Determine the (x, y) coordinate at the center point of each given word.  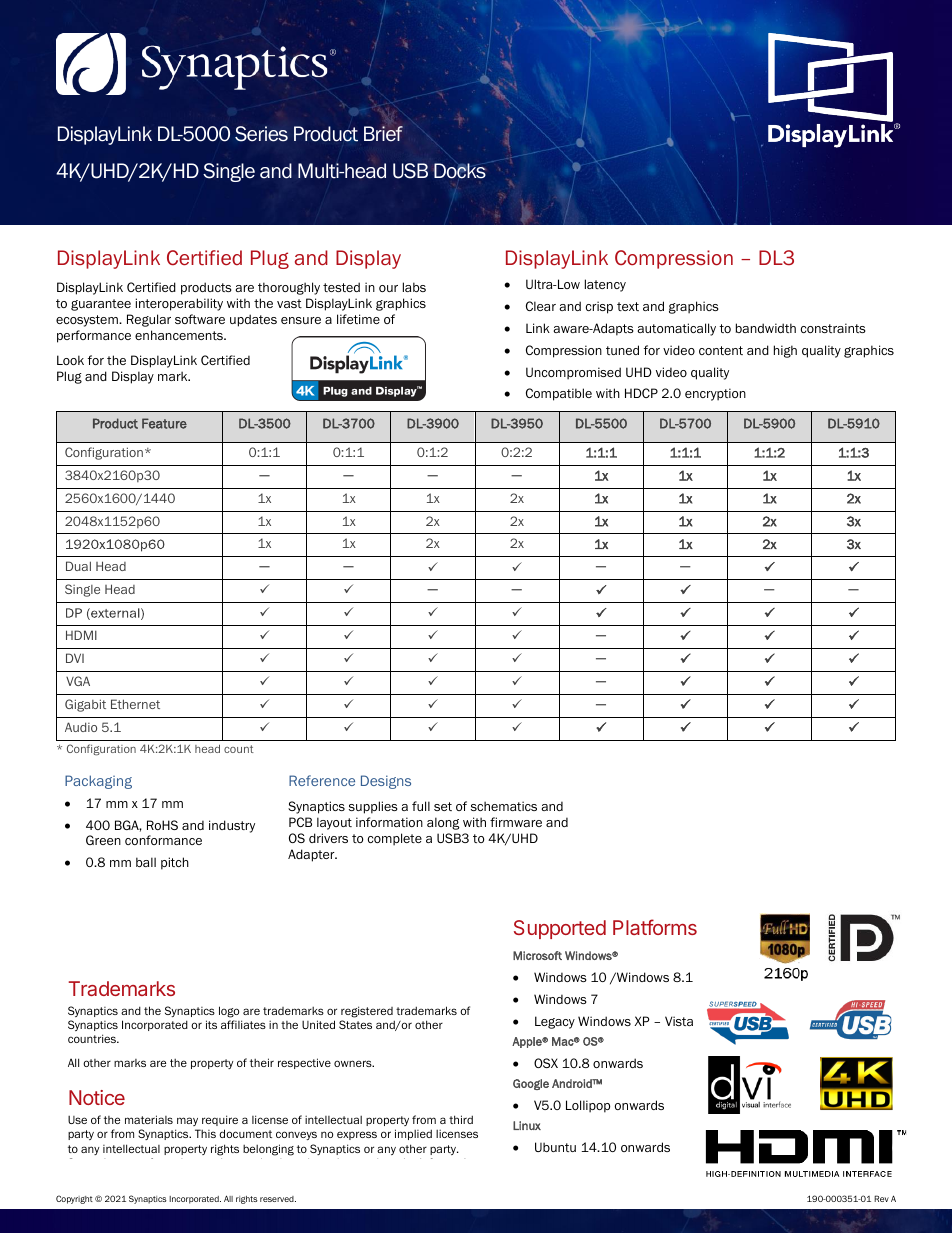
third (461, 1119)
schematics (504, 806)
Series (261, 134)
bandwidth (766, 328)
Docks (460, 171)
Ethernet (135, 704)
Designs (386, 782)
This (205, 1133)
